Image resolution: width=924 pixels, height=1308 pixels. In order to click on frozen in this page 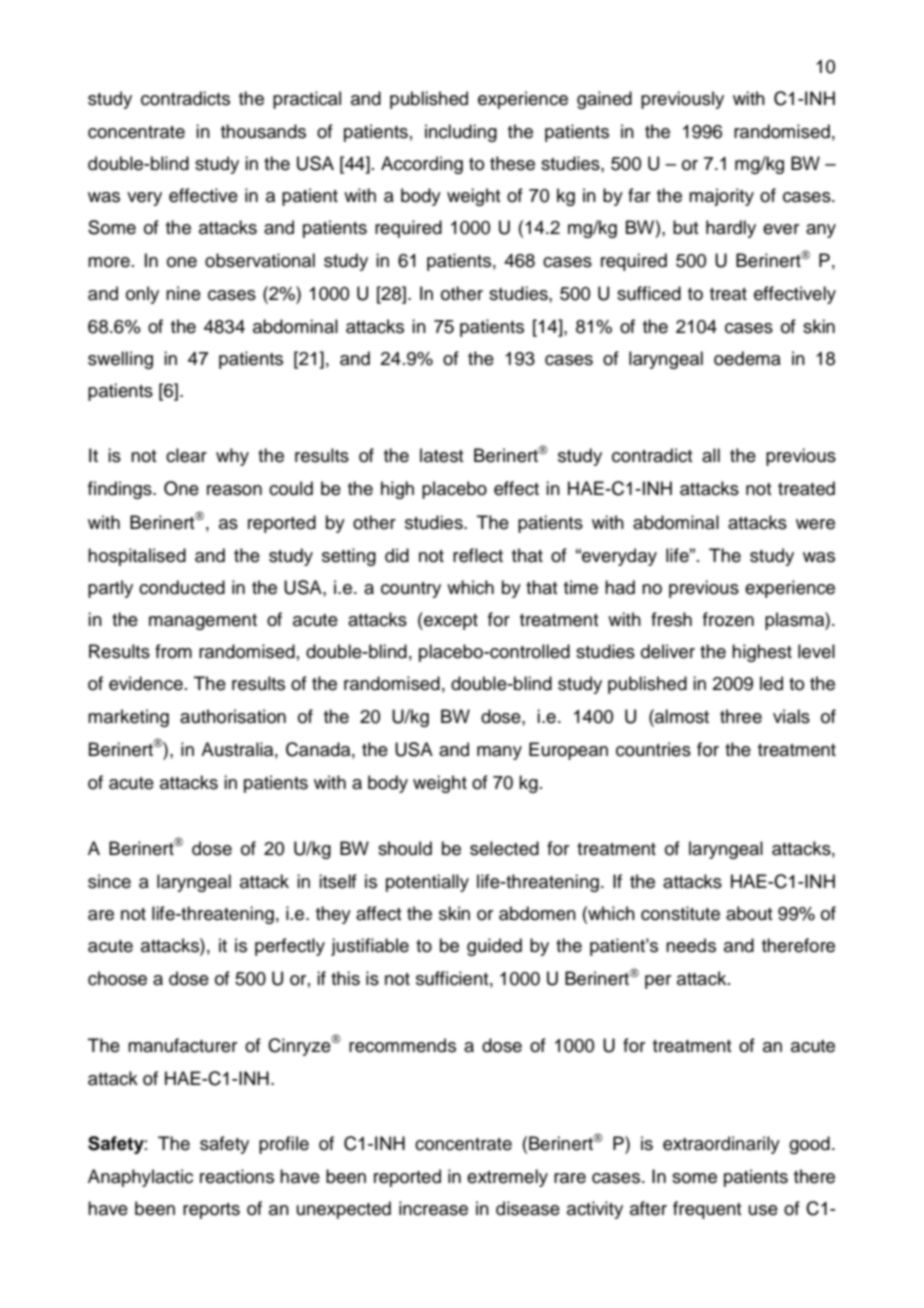, I will do `click(728, 619)`.
